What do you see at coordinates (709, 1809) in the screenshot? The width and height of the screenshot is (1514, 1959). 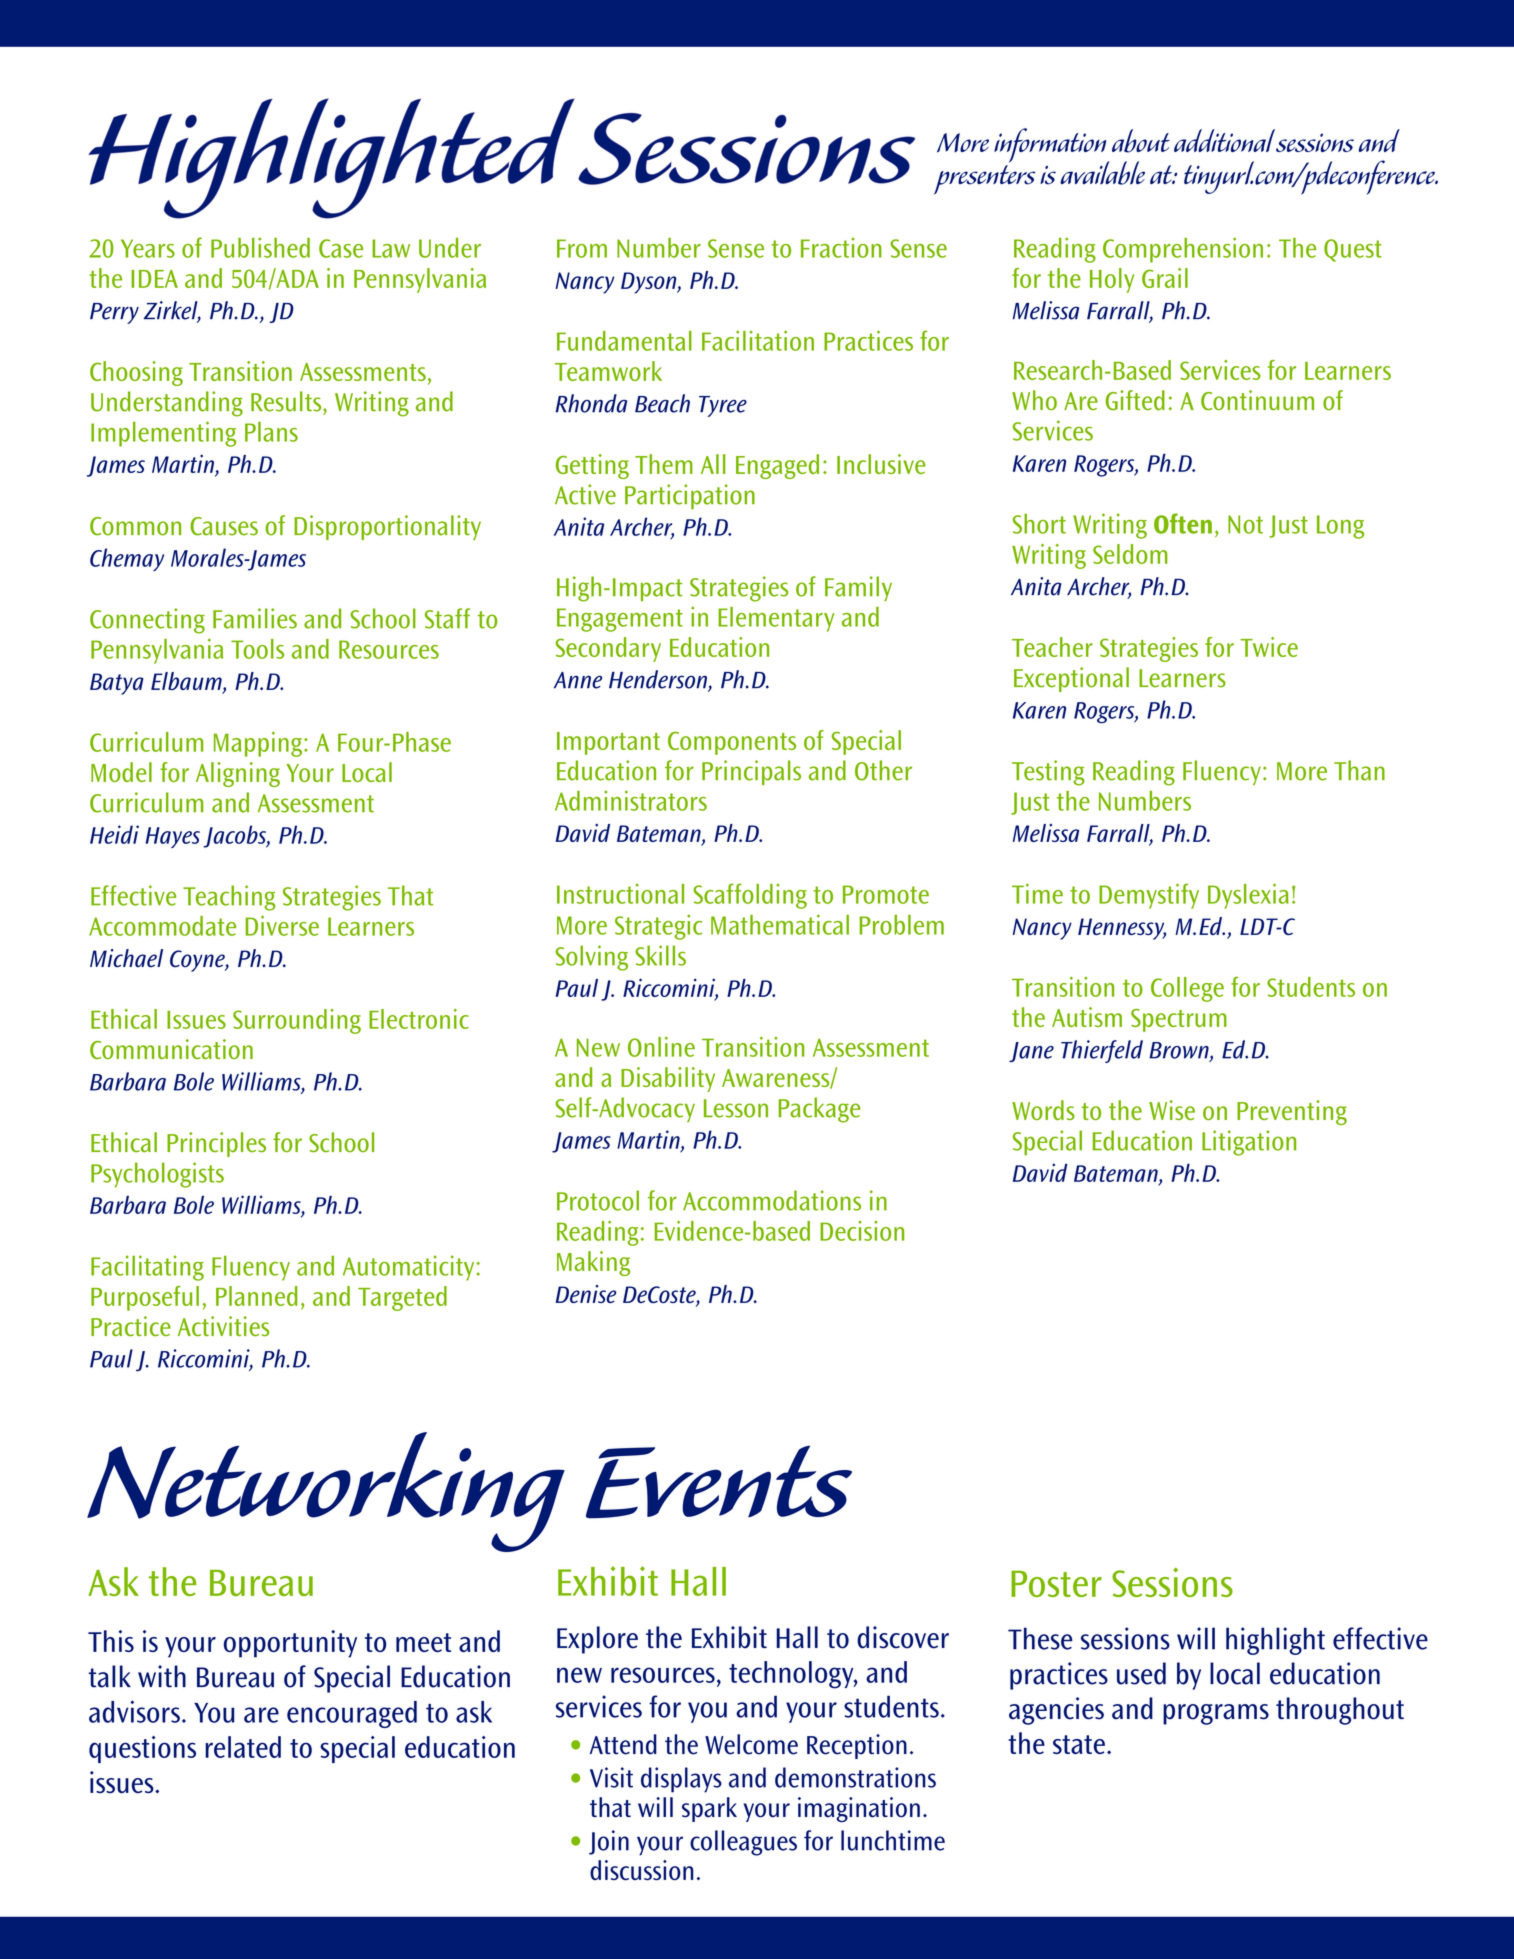 I see `spark` at bounding box center [709, 1809].
